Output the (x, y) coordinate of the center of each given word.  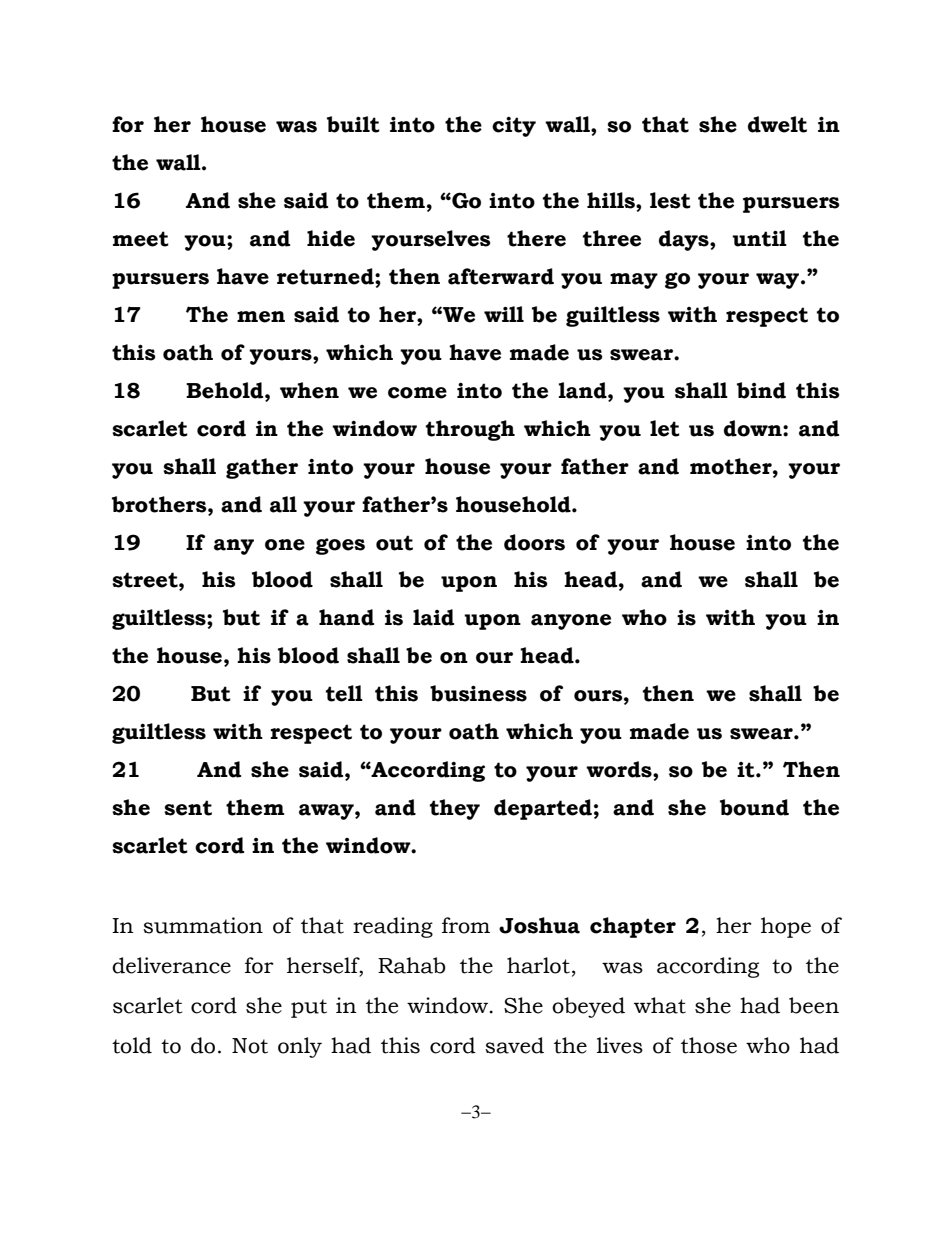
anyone (571, 622)
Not (250, 1046)
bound (754, 807)
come (417, 393)
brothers (160, 504)
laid (433, 617)
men (261, 317)
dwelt (777, 124)
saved (514, 1045)
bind (761, 390)
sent (188, 808)
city (514, 127)
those (709, 1045)
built (353, 124)
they (455, 809)
